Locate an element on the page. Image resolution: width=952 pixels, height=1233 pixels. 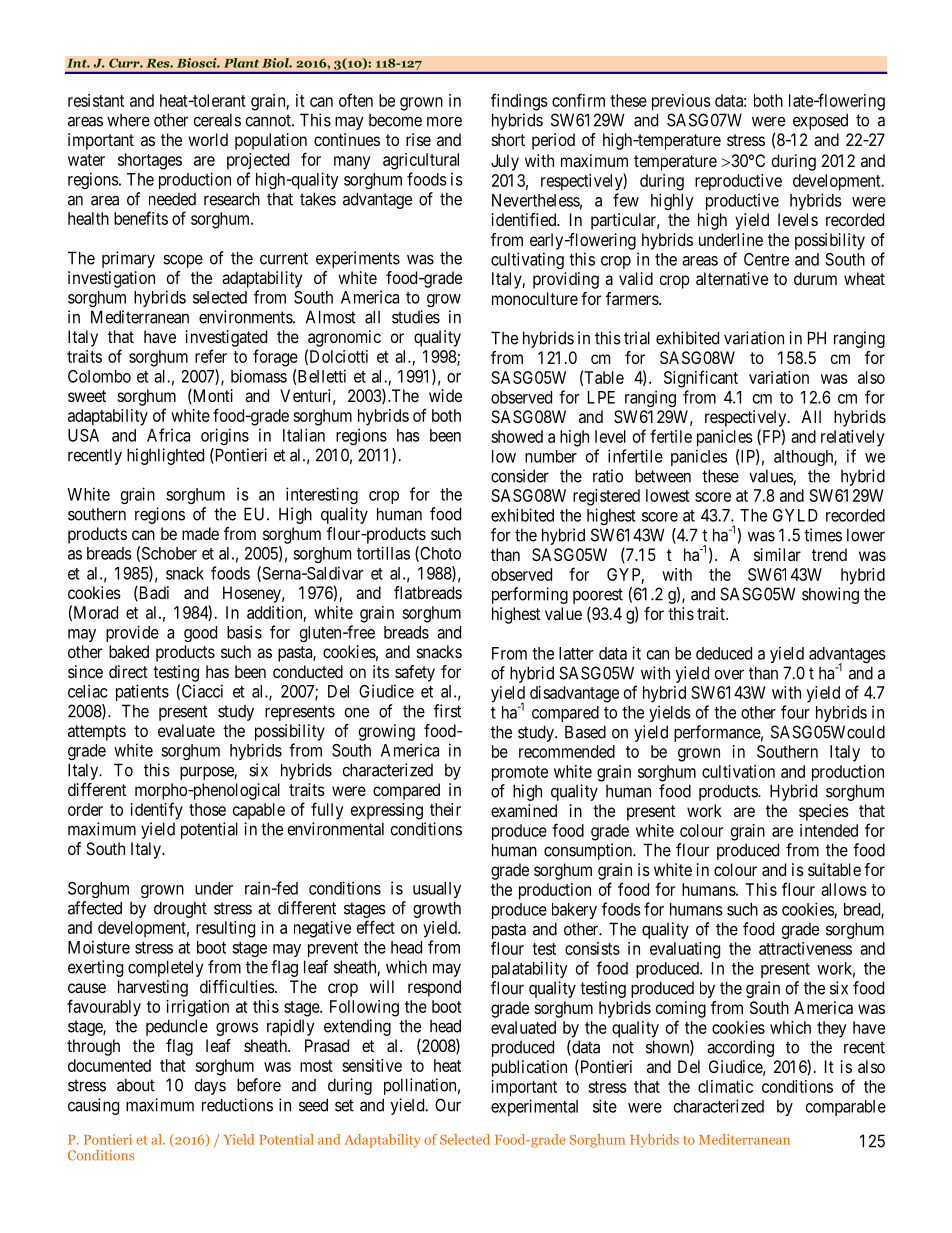
climatic is located at coordinates (725, 1086).
